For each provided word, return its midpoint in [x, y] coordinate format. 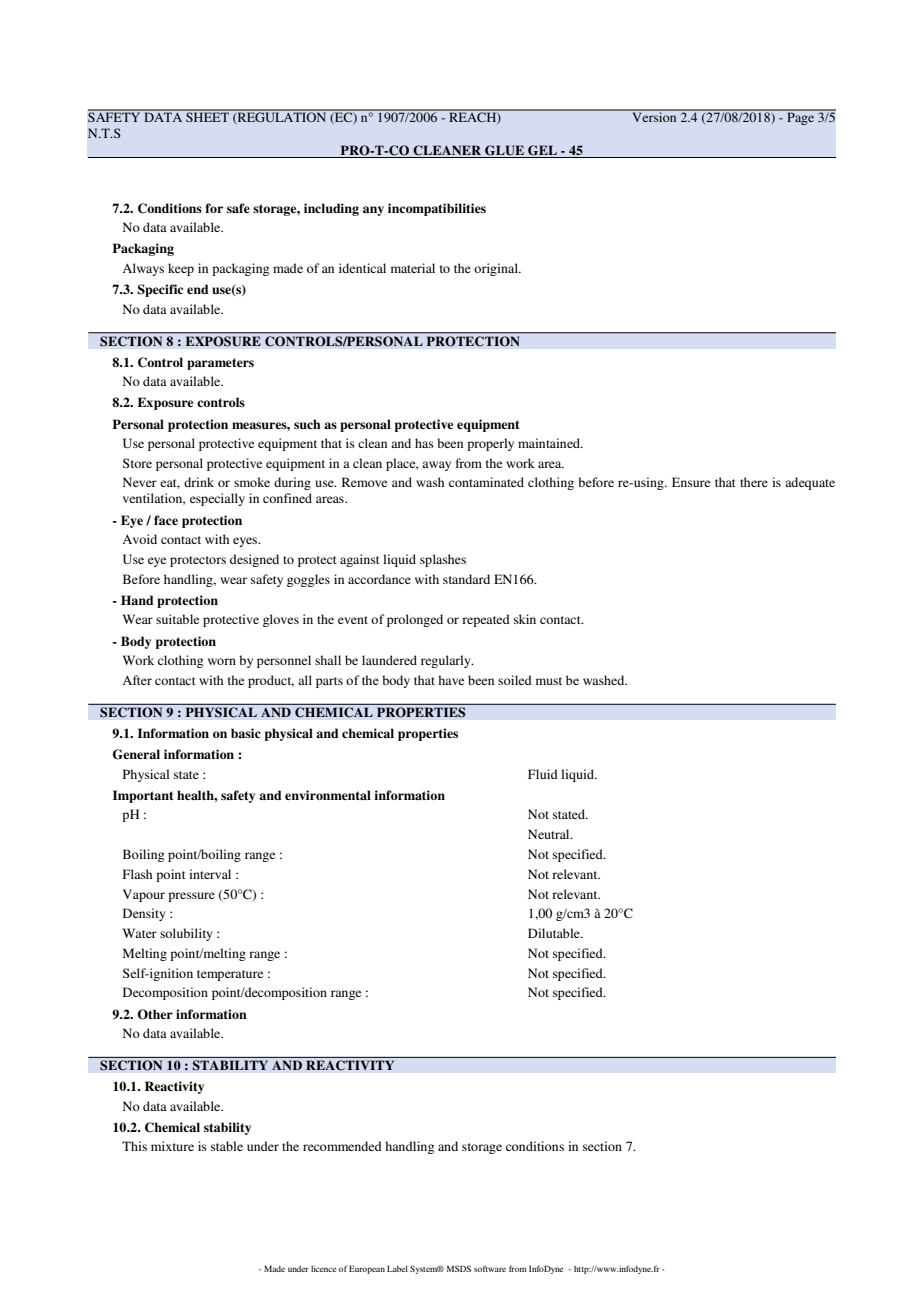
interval [210, 874]
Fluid [543, 774]
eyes [246, 542]
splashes [443, 560]
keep [181, 269]
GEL [542, 150]
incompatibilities [437, 209]
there [754, 482]
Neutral [550, 834]
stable [227, 1146]
